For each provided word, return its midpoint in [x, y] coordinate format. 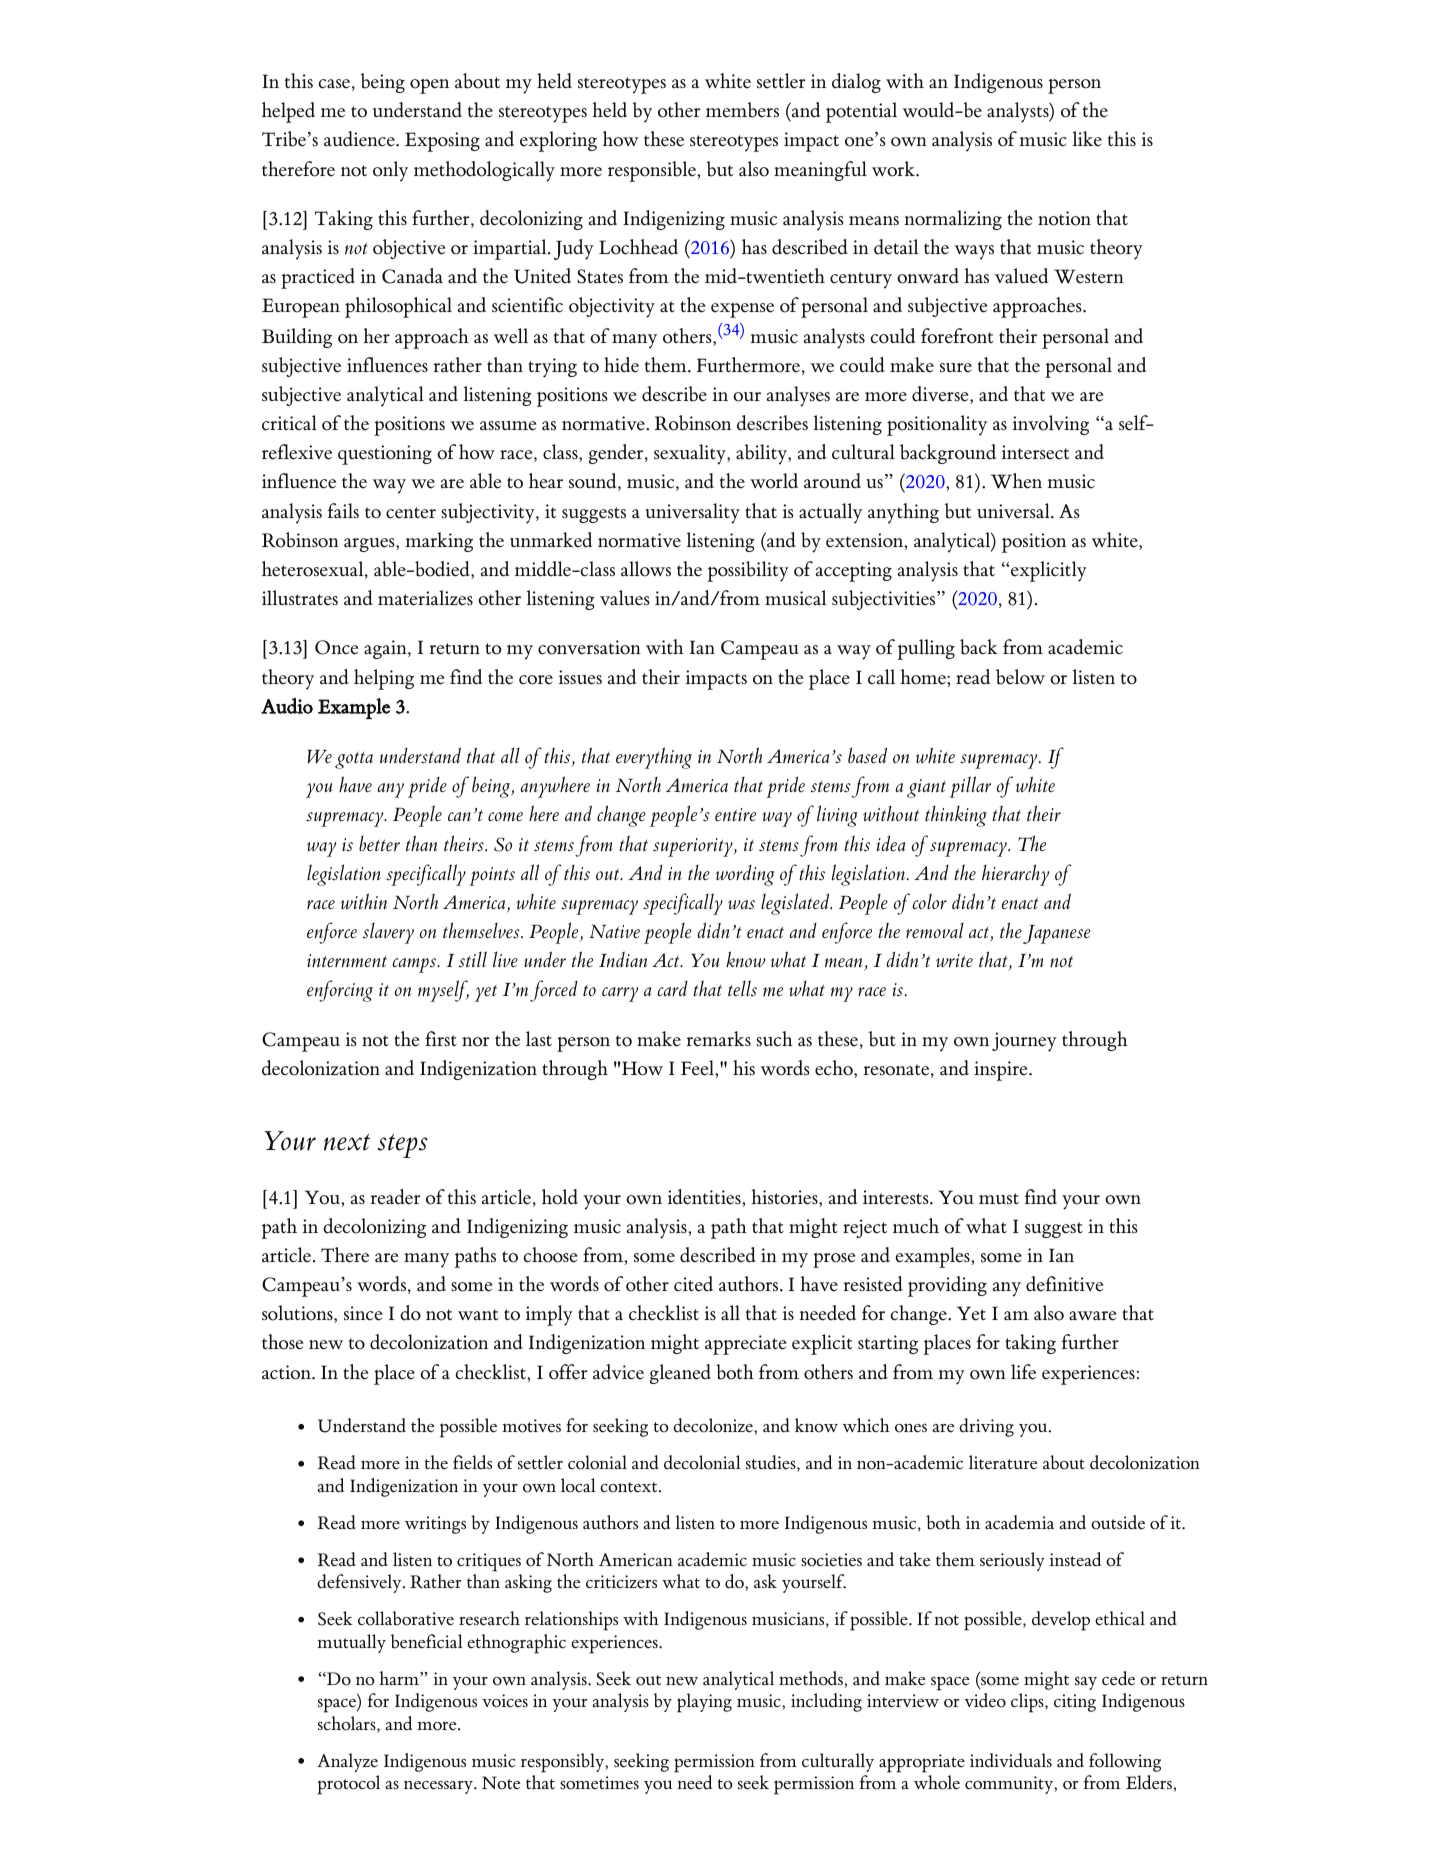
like [1087, 139]
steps [403, 1146]
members [742, 110]
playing [704, 1703]
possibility [748, 571]
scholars [348, 1724]
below [1020, 677]
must [999, 1198]
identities [705, 1197]
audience [360, 139]
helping [384, 679]
